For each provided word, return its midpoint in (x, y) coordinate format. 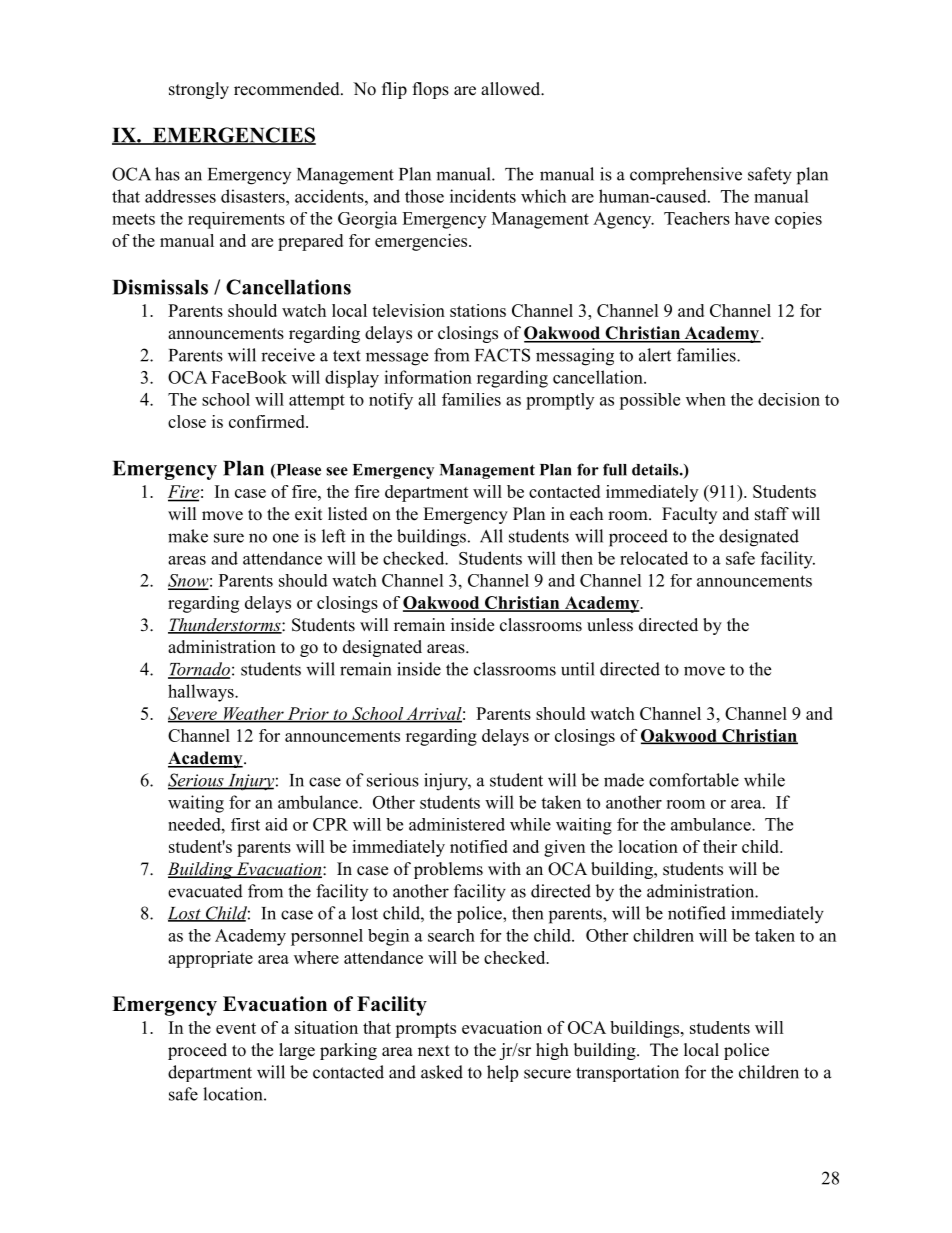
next (434, 1051)
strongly (199, 90)
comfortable (694, 780)
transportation (627, 1073)
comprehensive (686, 176)
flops (431, 90)
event (236, 1028)
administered (457, 824)
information (428, 377)
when (706, 399)
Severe (193, 714)
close (187, 421)
